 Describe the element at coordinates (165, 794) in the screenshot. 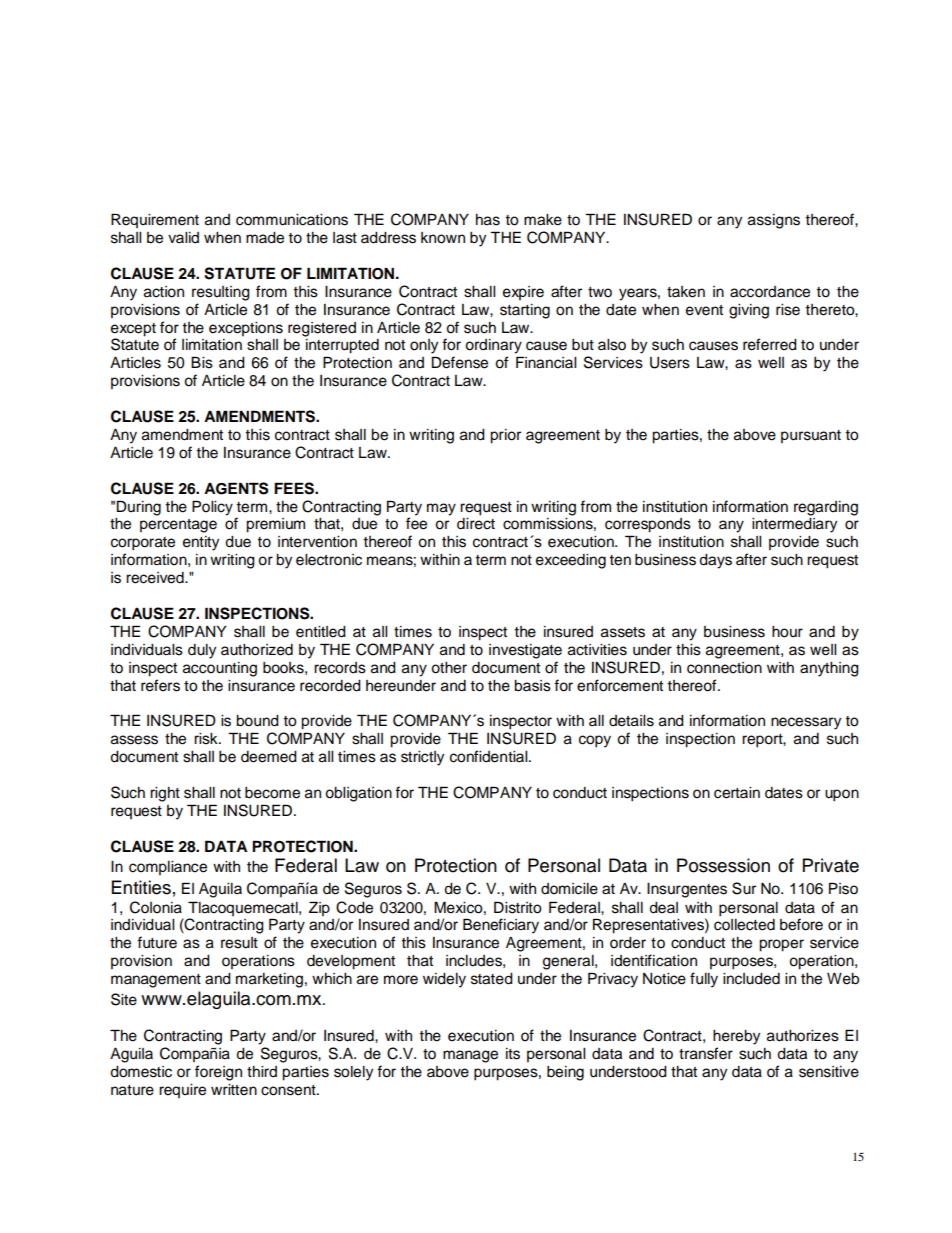

I see `right` at that location.
